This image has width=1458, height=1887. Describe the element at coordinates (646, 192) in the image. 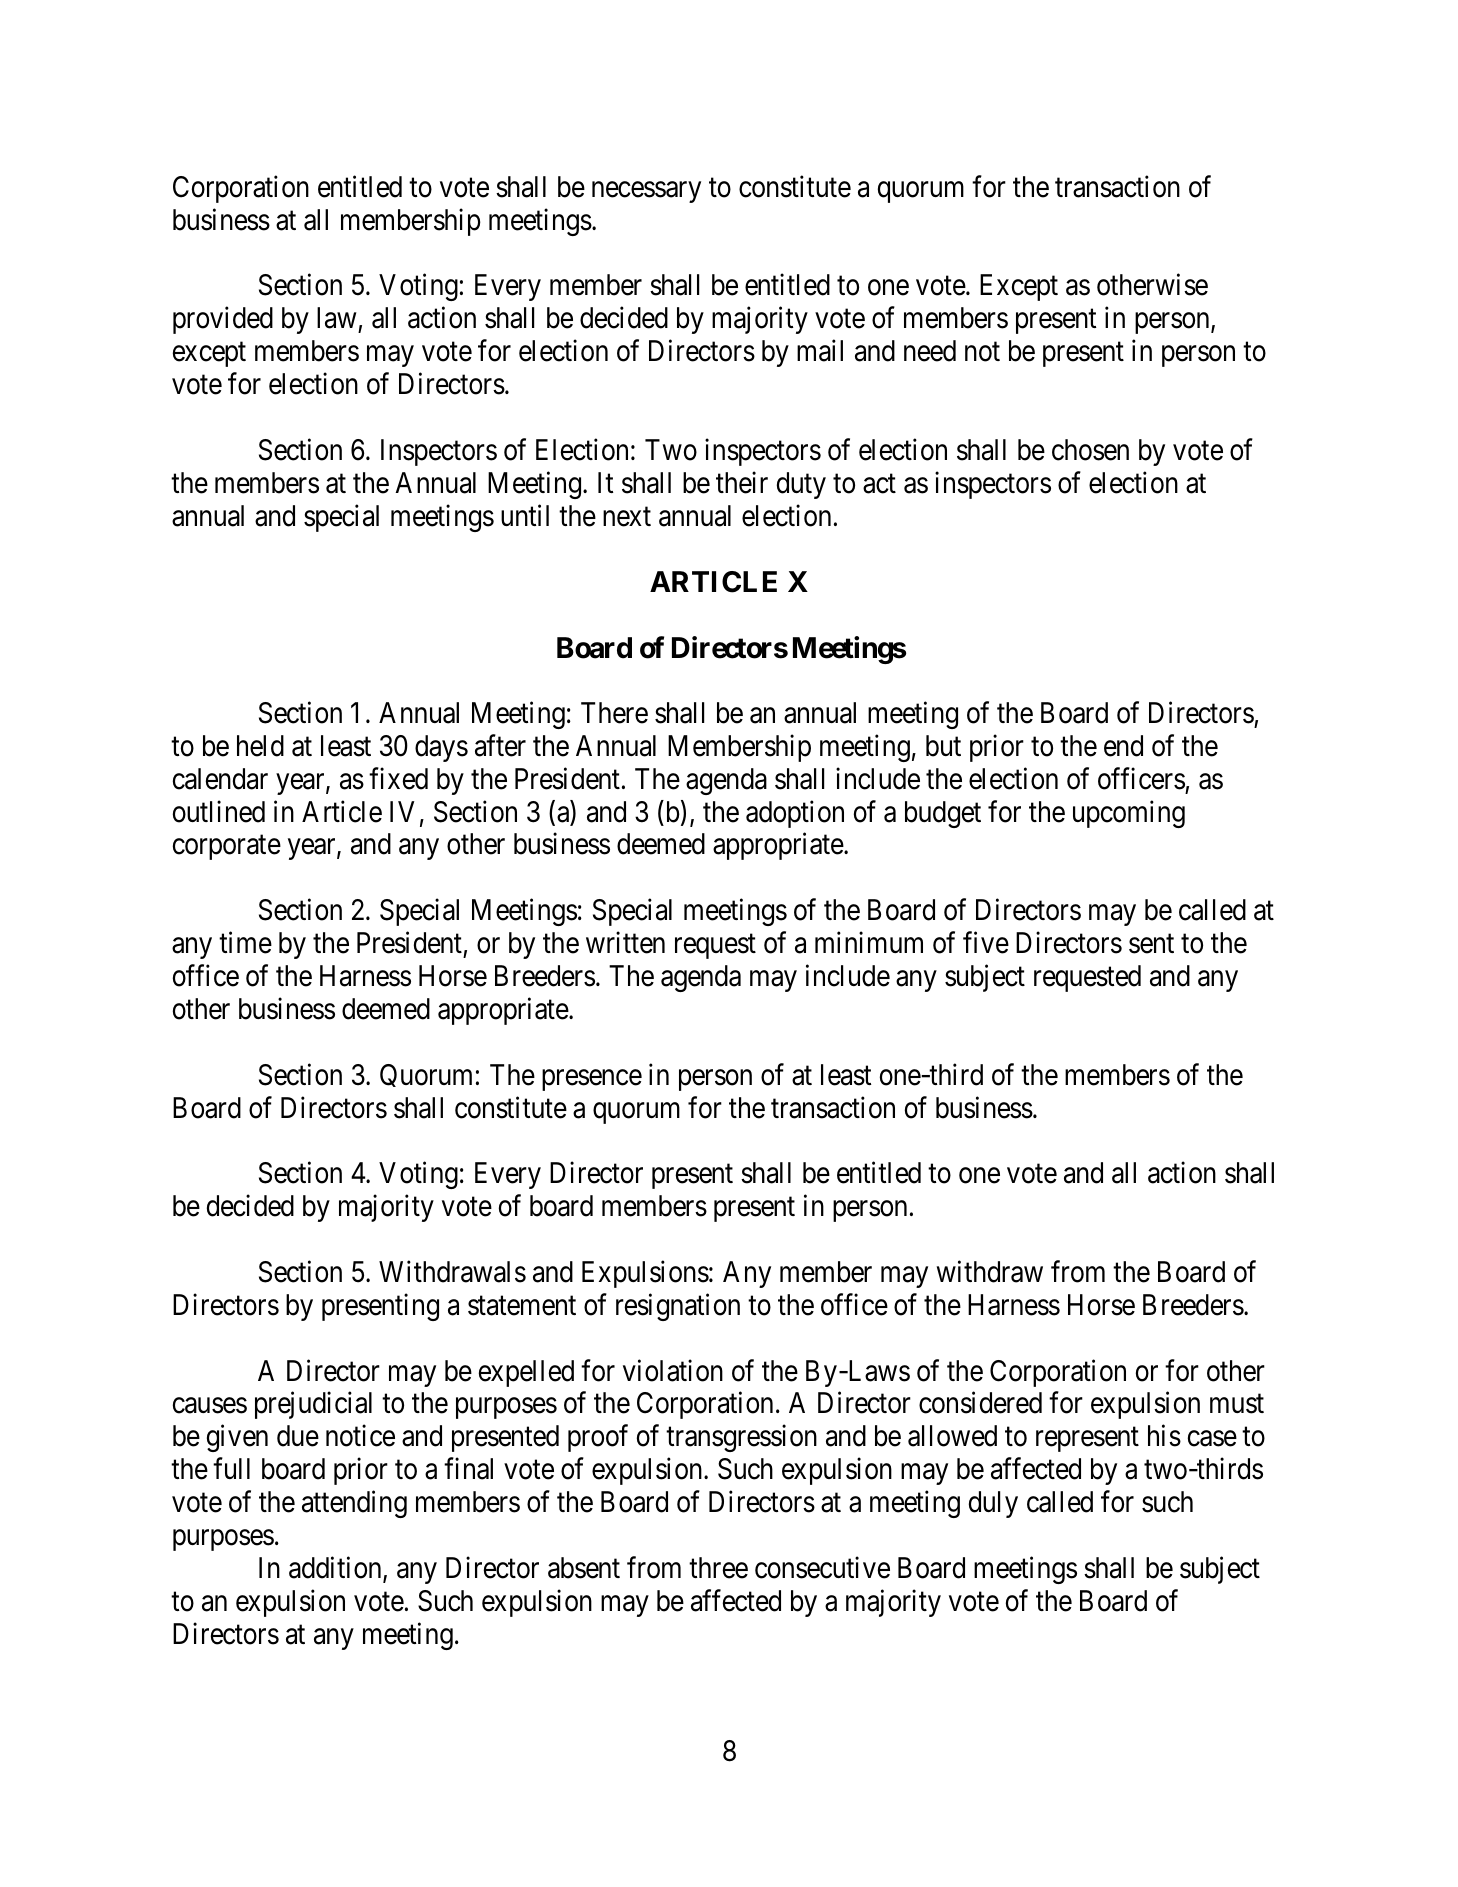

I see `necessary` at that location.
